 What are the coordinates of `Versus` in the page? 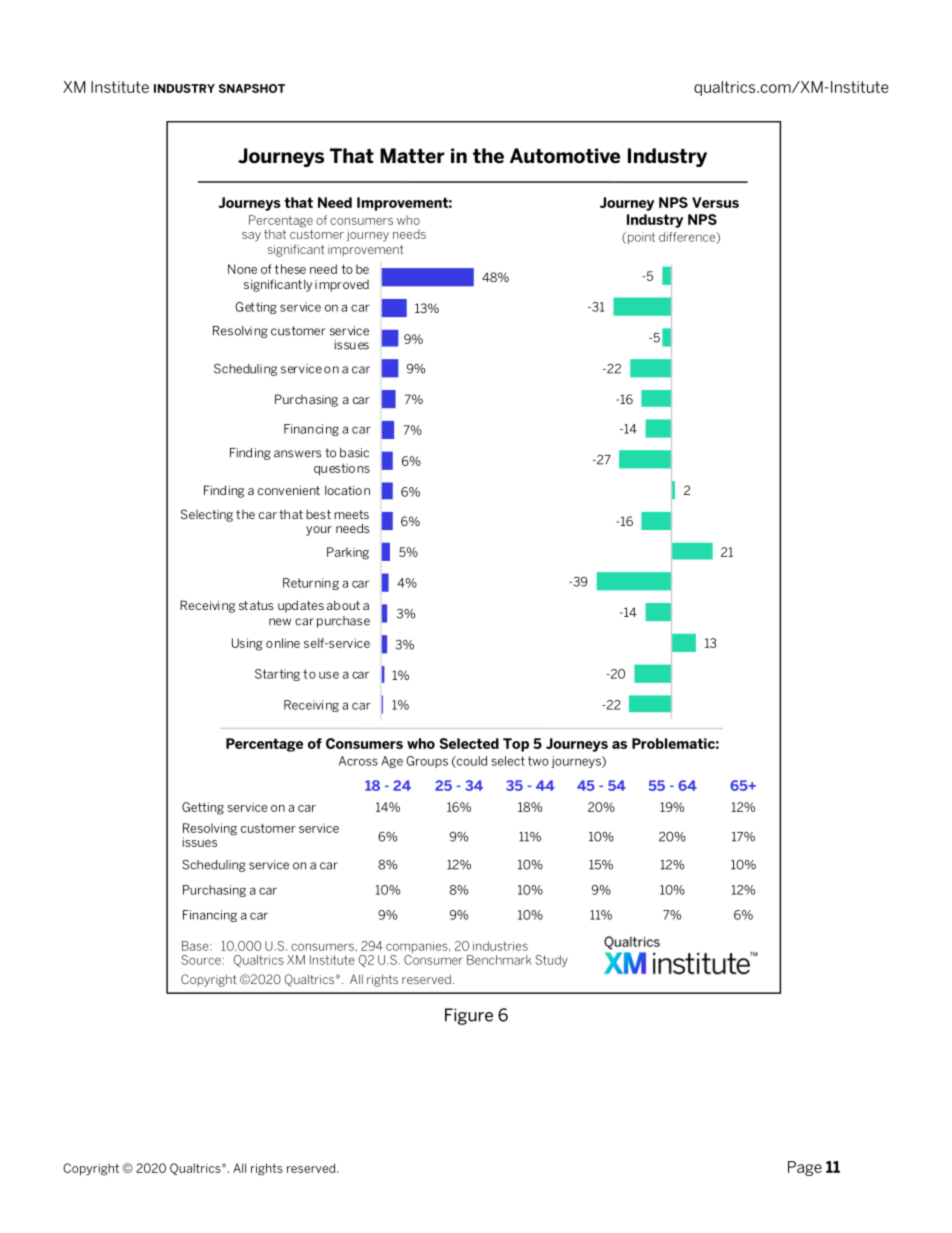 It's located at (715, 202).
